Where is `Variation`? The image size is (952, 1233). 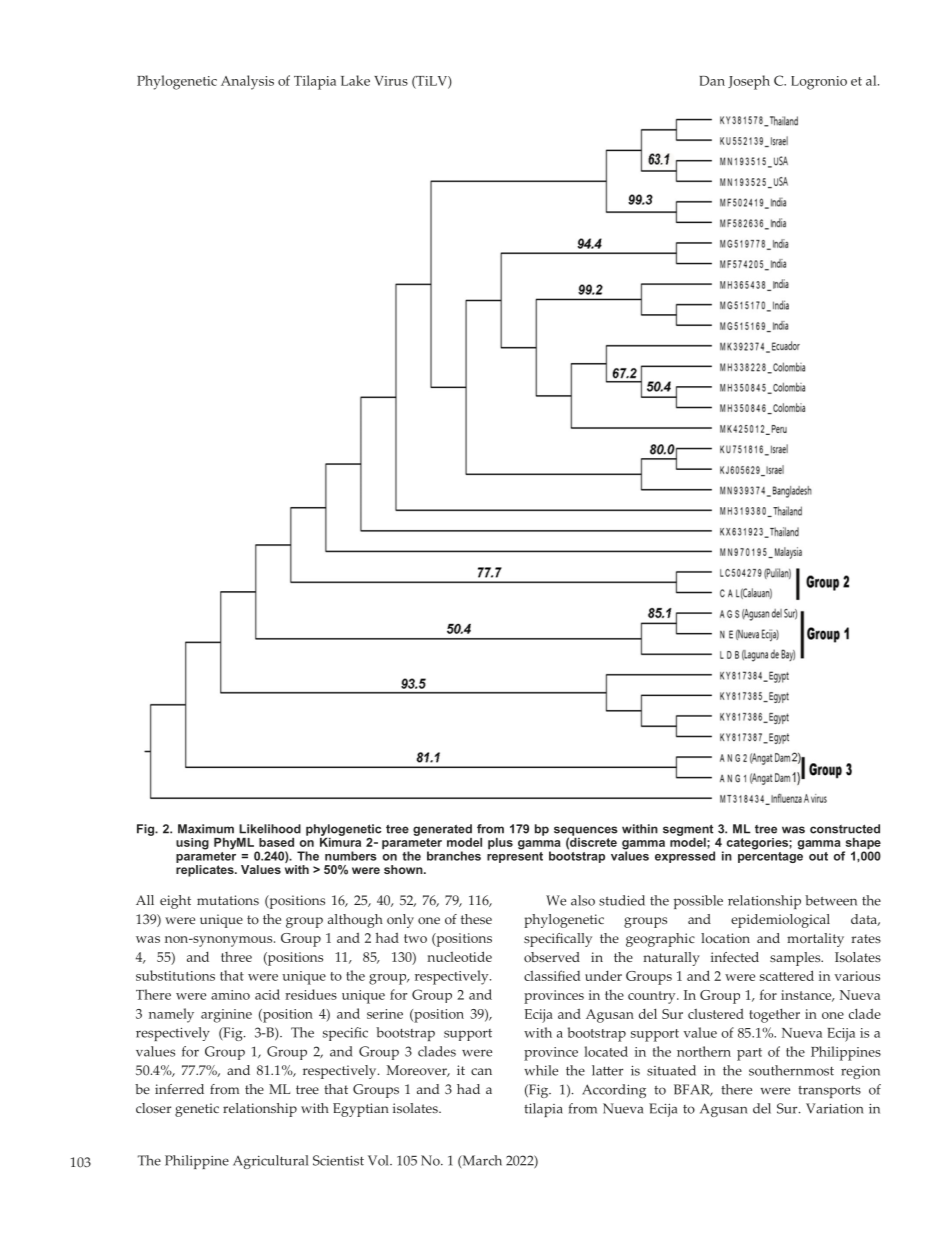 Variation is located at coordinates (835, 1108).
